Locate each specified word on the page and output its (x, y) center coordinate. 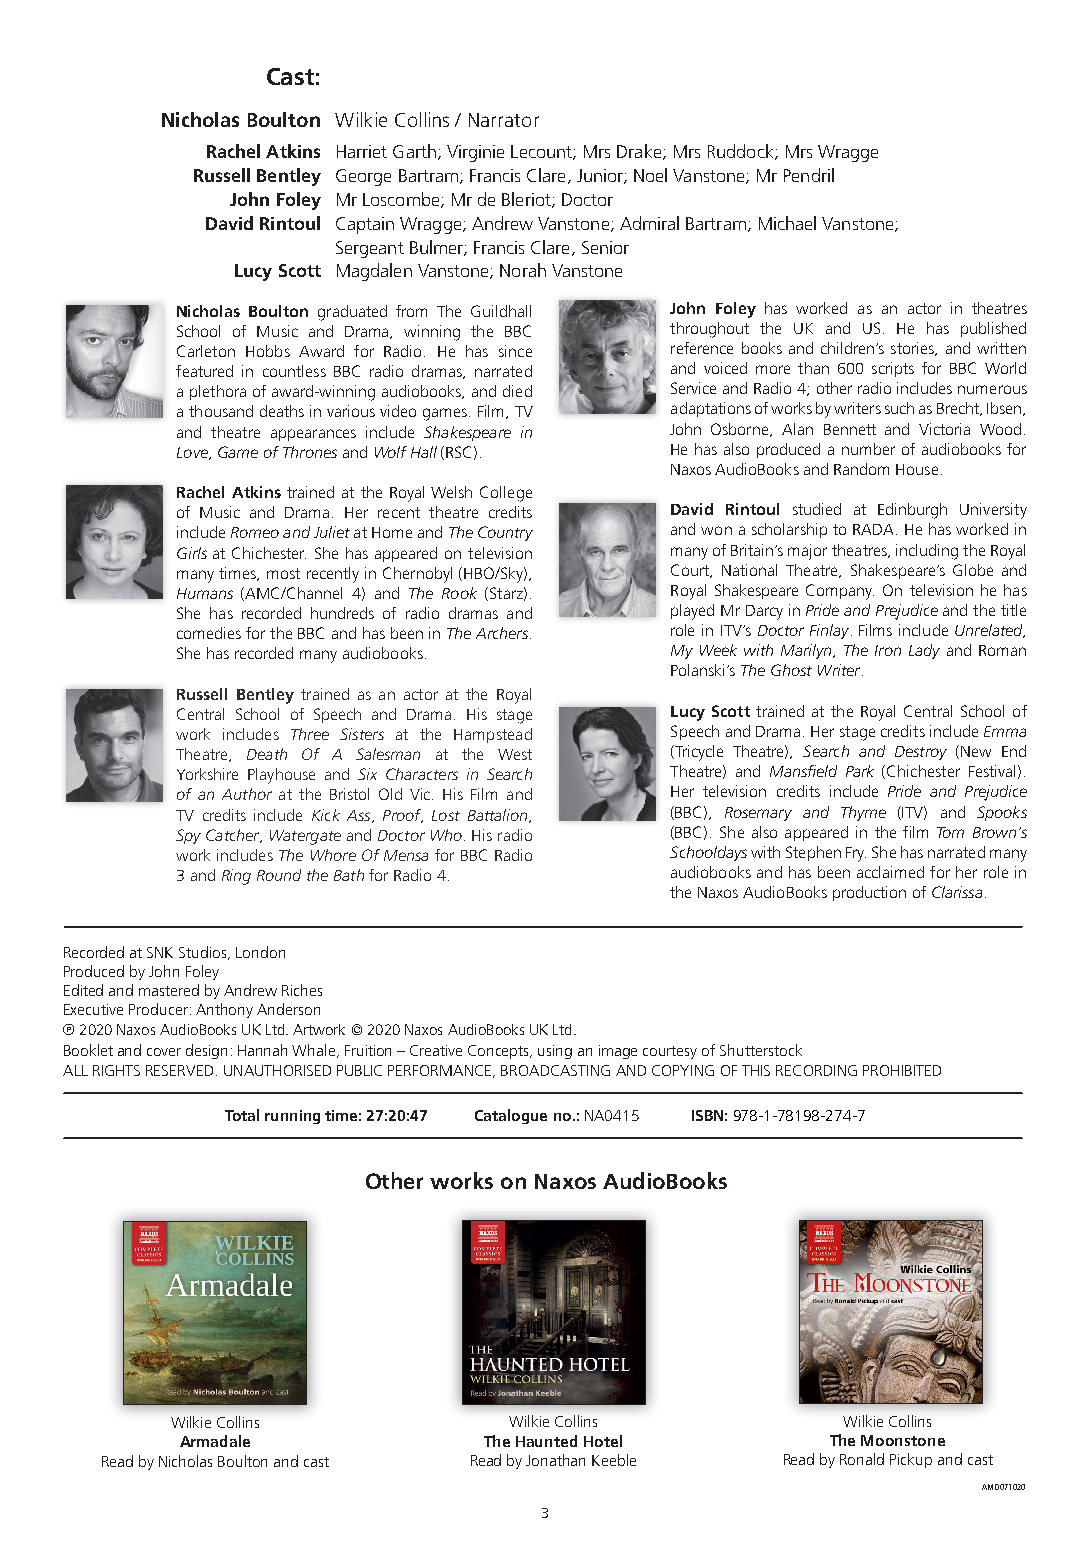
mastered (169, 990)
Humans (205, 593)
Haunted (546, 1441)
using (555, 1052)
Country (505, 533)
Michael (787, 223)
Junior (601, 176)
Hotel (603, 1441)
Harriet (362, 151)
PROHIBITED (902, 1070)
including (927, 552)
